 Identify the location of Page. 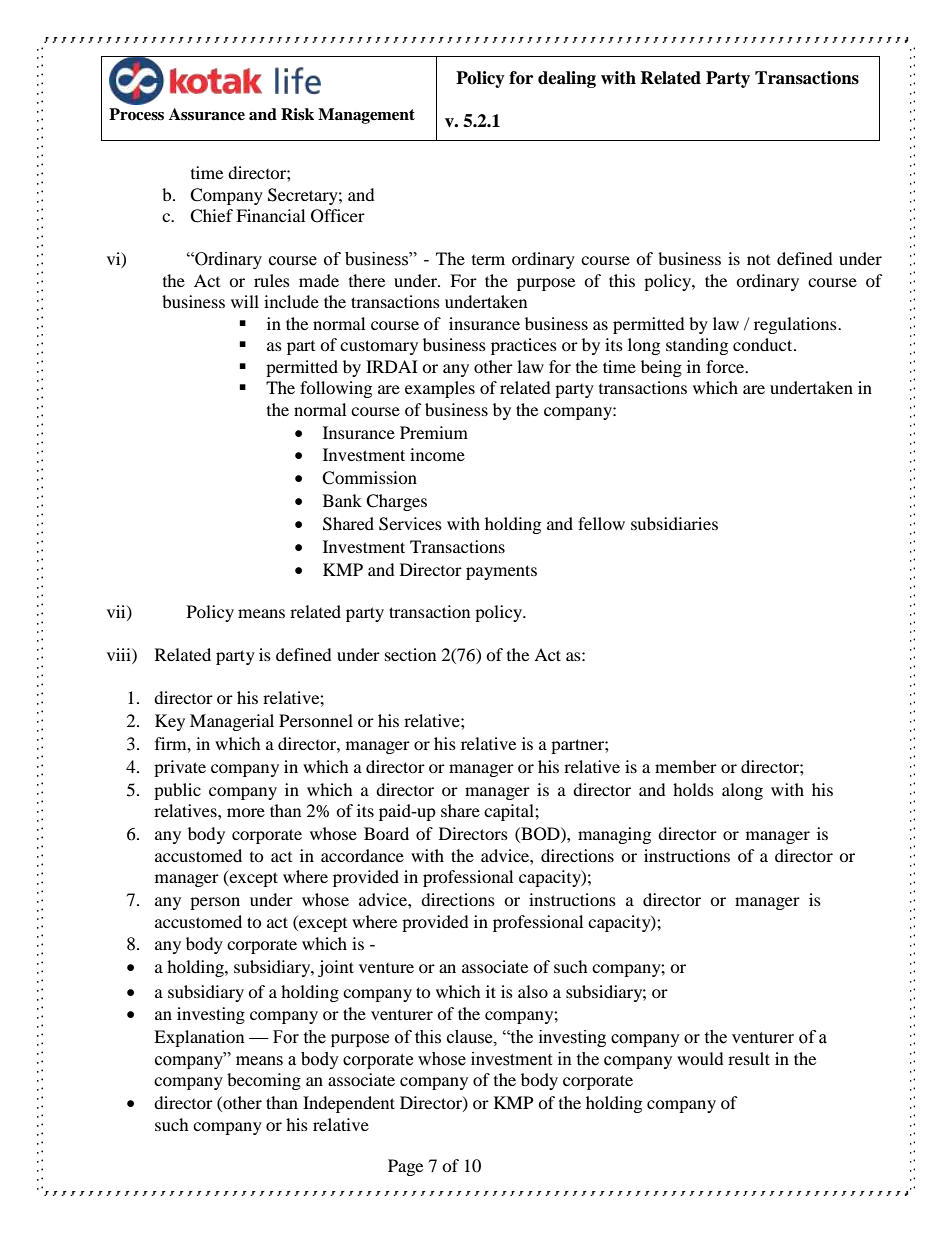
(405, 1167).
